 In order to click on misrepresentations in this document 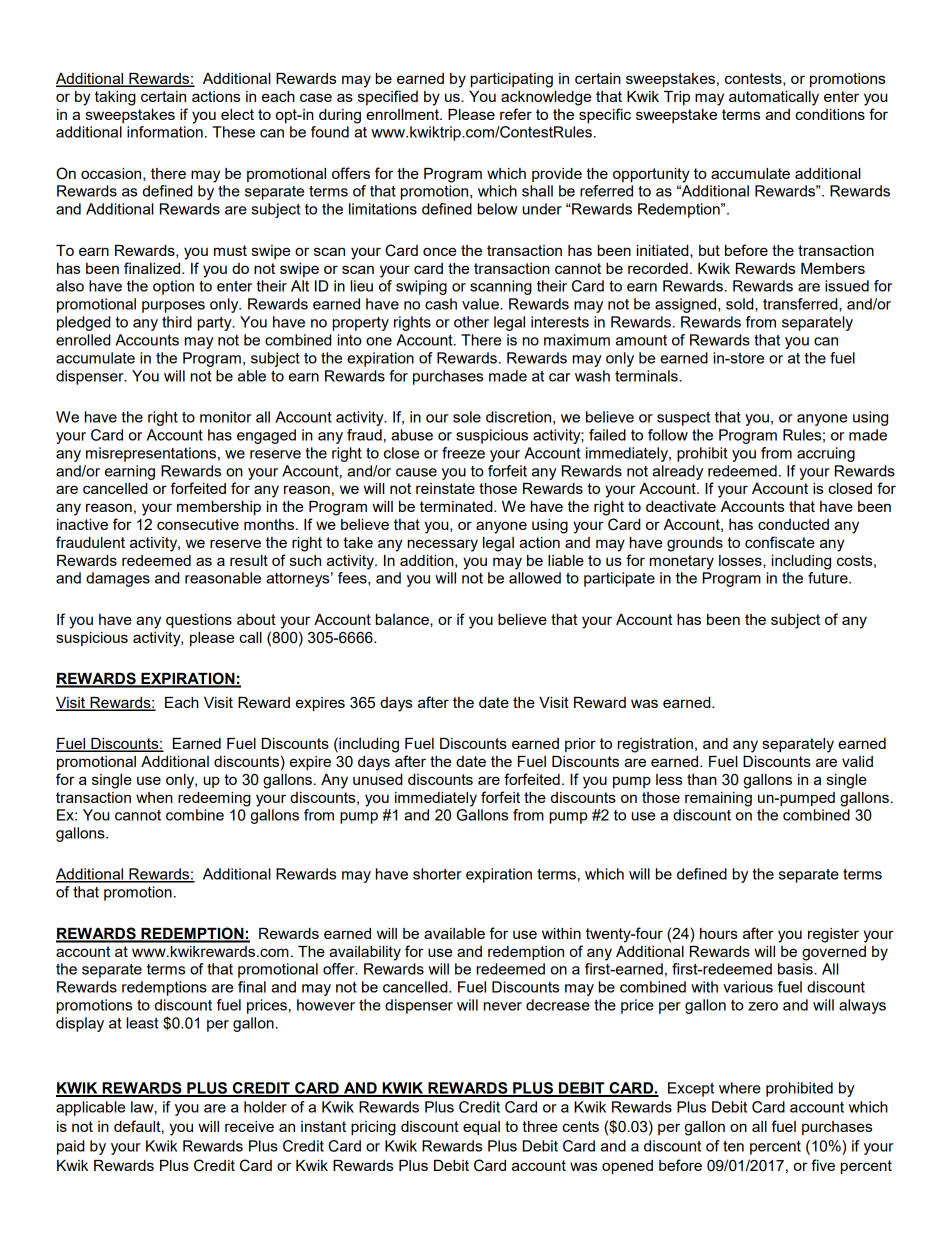, I will do `click(151, 454)`.
